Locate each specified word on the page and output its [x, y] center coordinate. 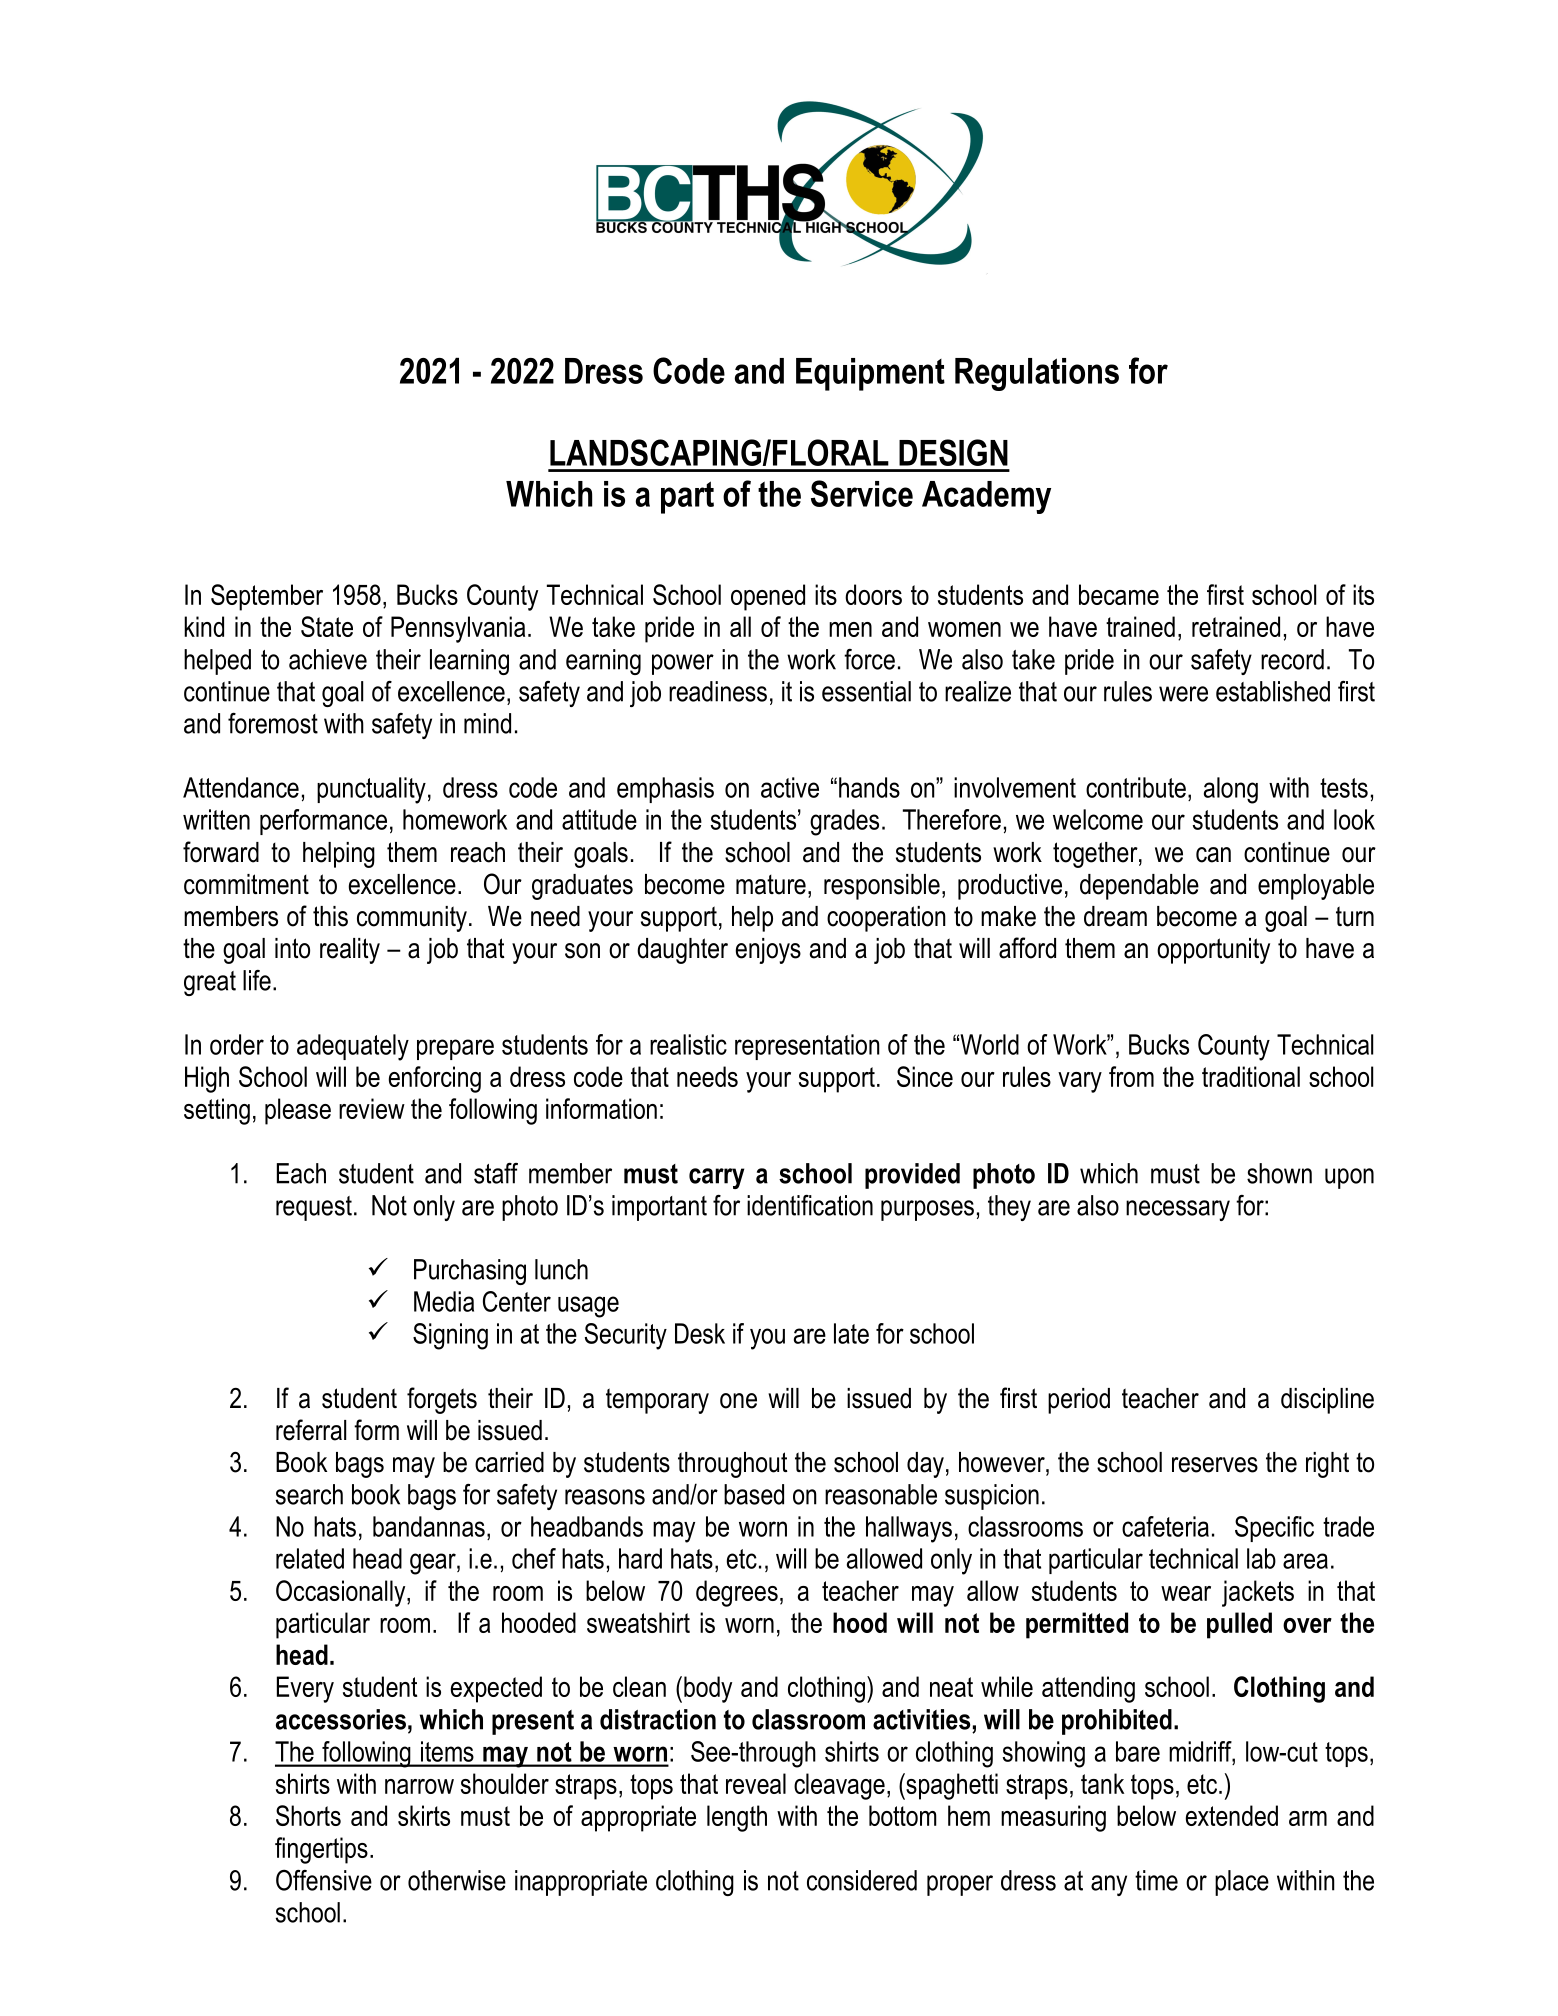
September [267, 597]
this [330, 916]
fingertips [321, 1850]
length [737, 1818]
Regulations [1037, 374]
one [738, 1401]
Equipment [870, 374]
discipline [1327, 1401]
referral [311, 1430]
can [1213, 855]
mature [771, 885]
